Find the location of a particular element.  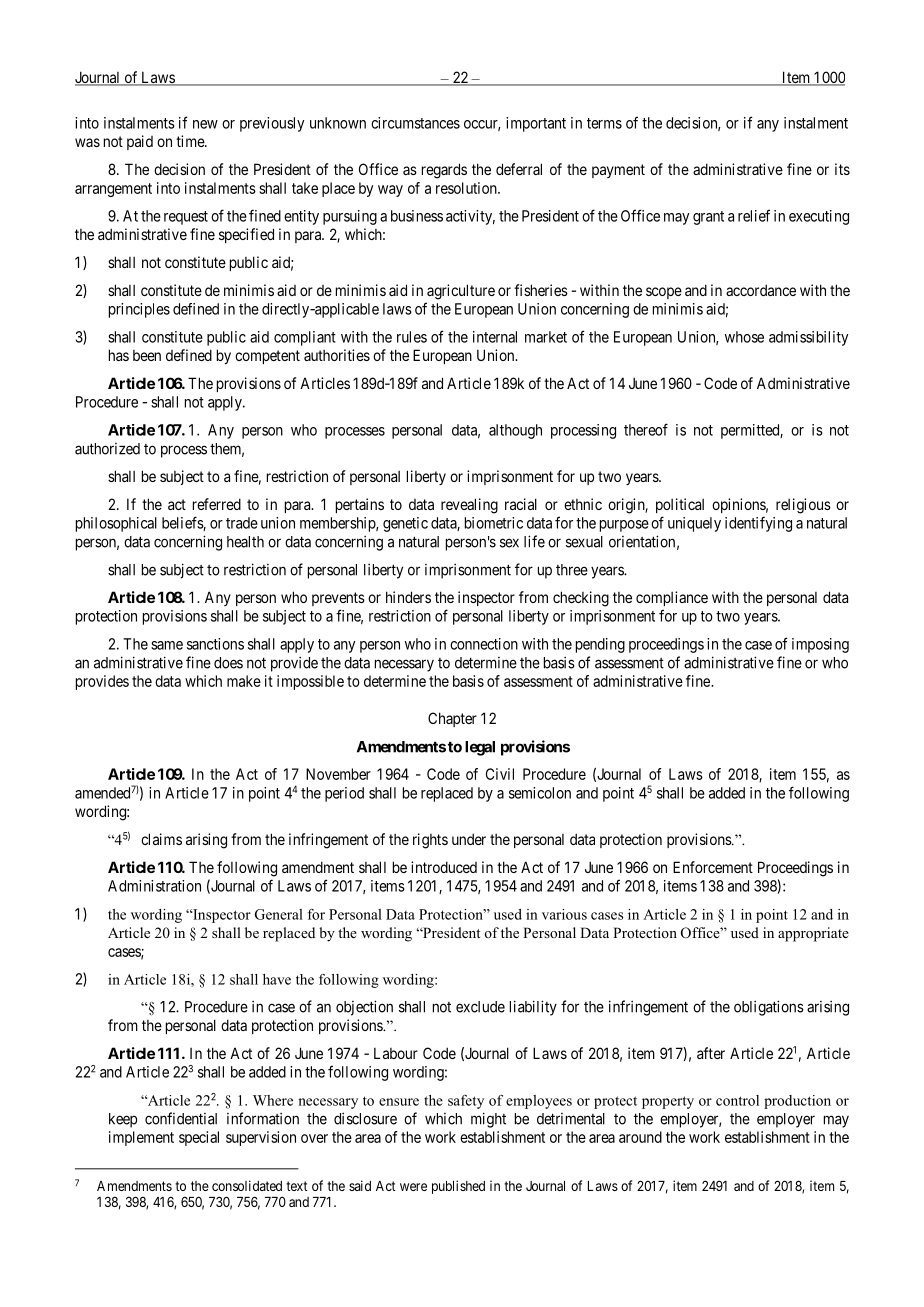

special is located at coordinates (199, 1138).
